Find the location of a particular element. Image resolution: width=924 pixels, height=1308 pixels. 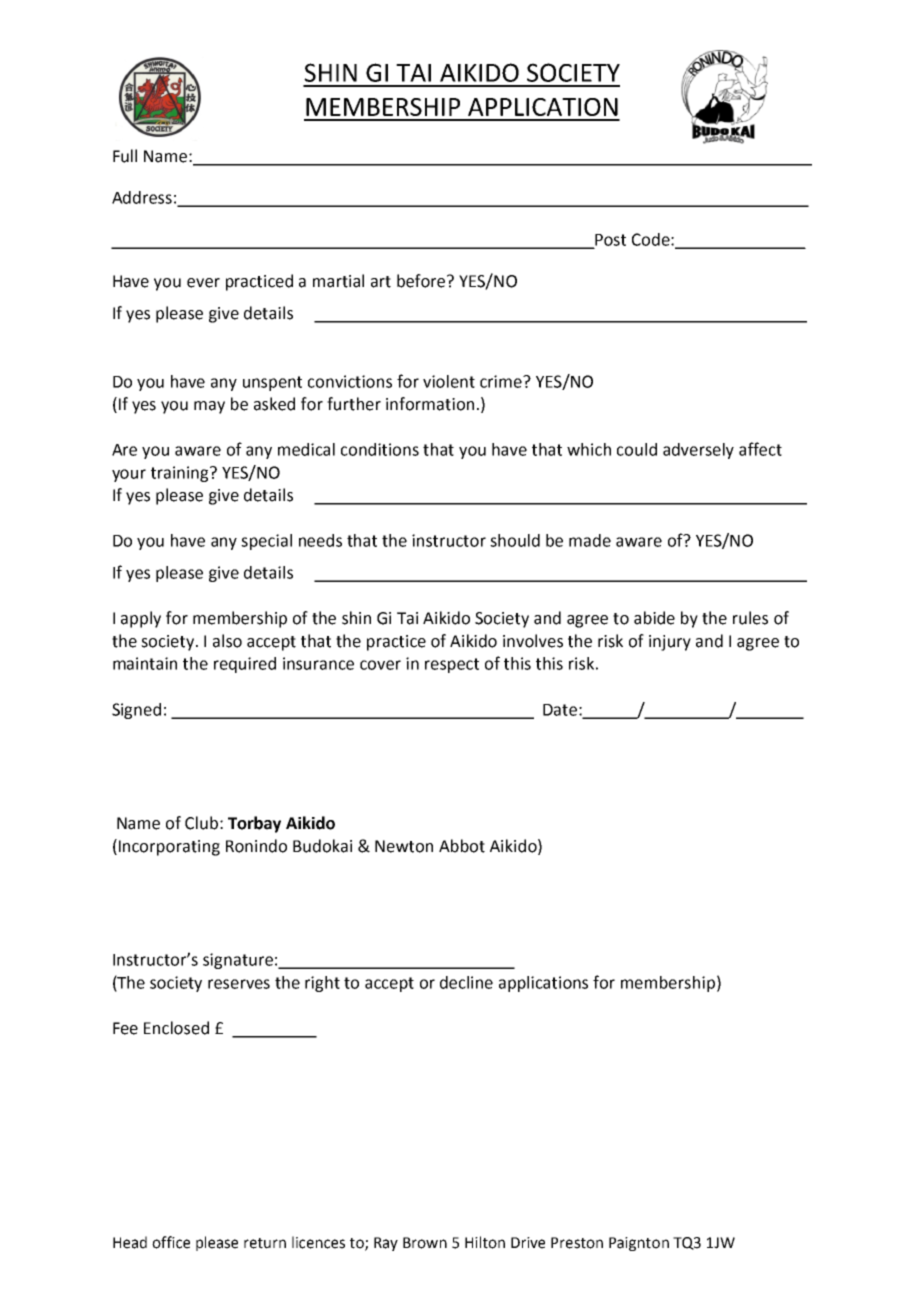

crime is located at coordinates (502, 381).
